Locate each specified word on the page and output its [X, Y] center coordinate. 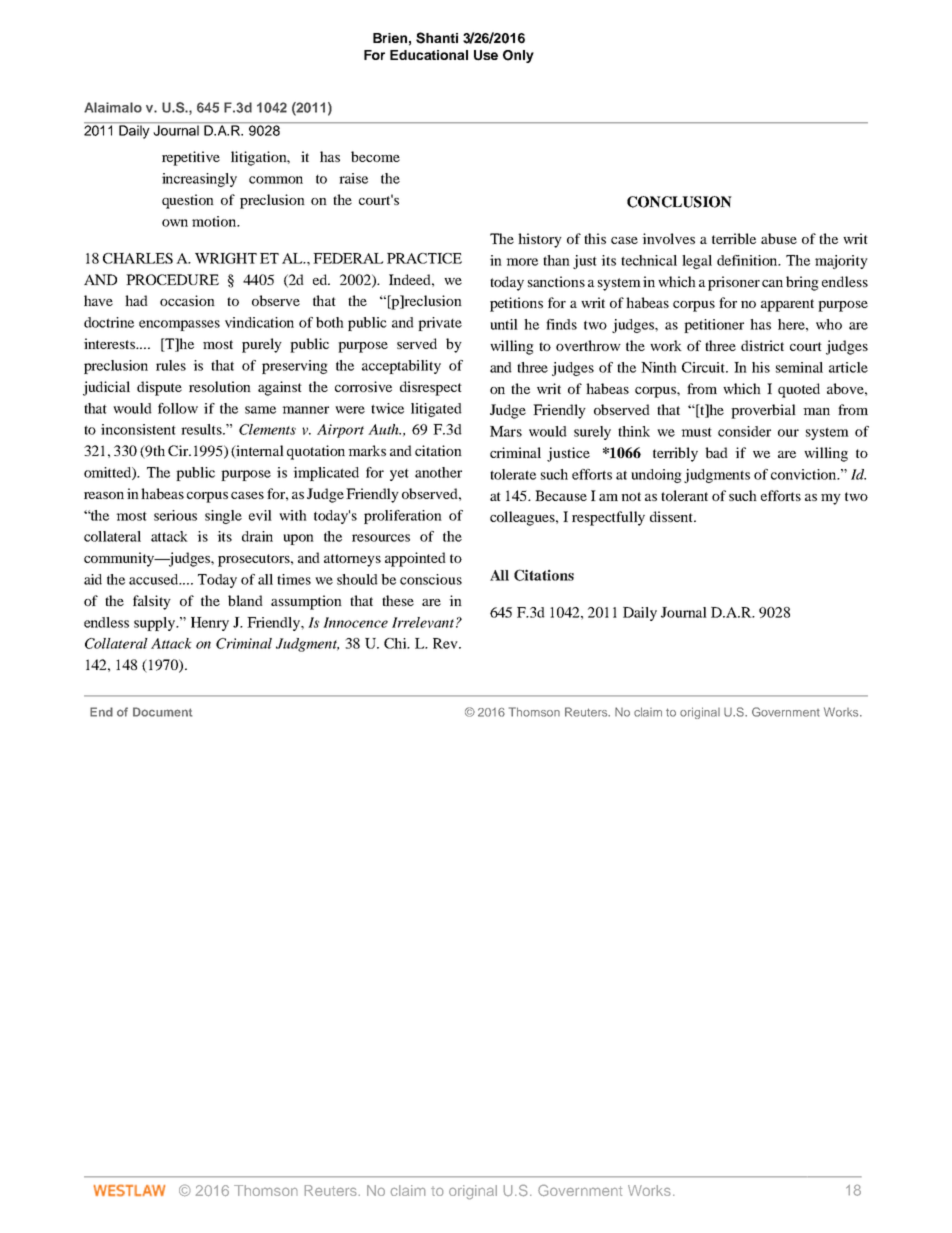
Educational [429, 55]
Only [518, 56]
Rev [446, 643]
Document [162, 712]
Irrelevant [424, 622]
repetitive [191, 158]
